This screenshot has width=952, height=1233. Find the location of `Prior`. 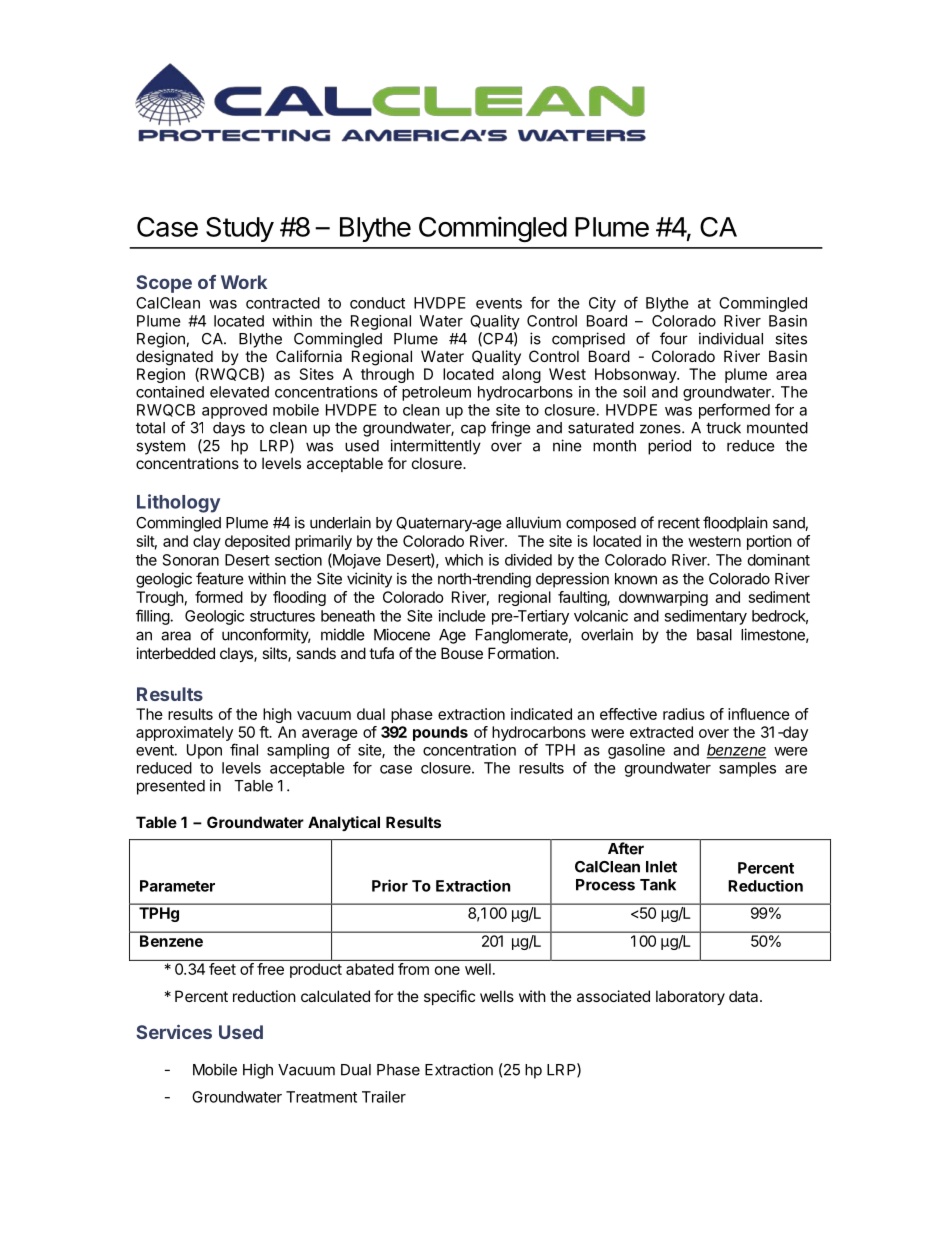

Prior is located at coordinates (390, 885).
